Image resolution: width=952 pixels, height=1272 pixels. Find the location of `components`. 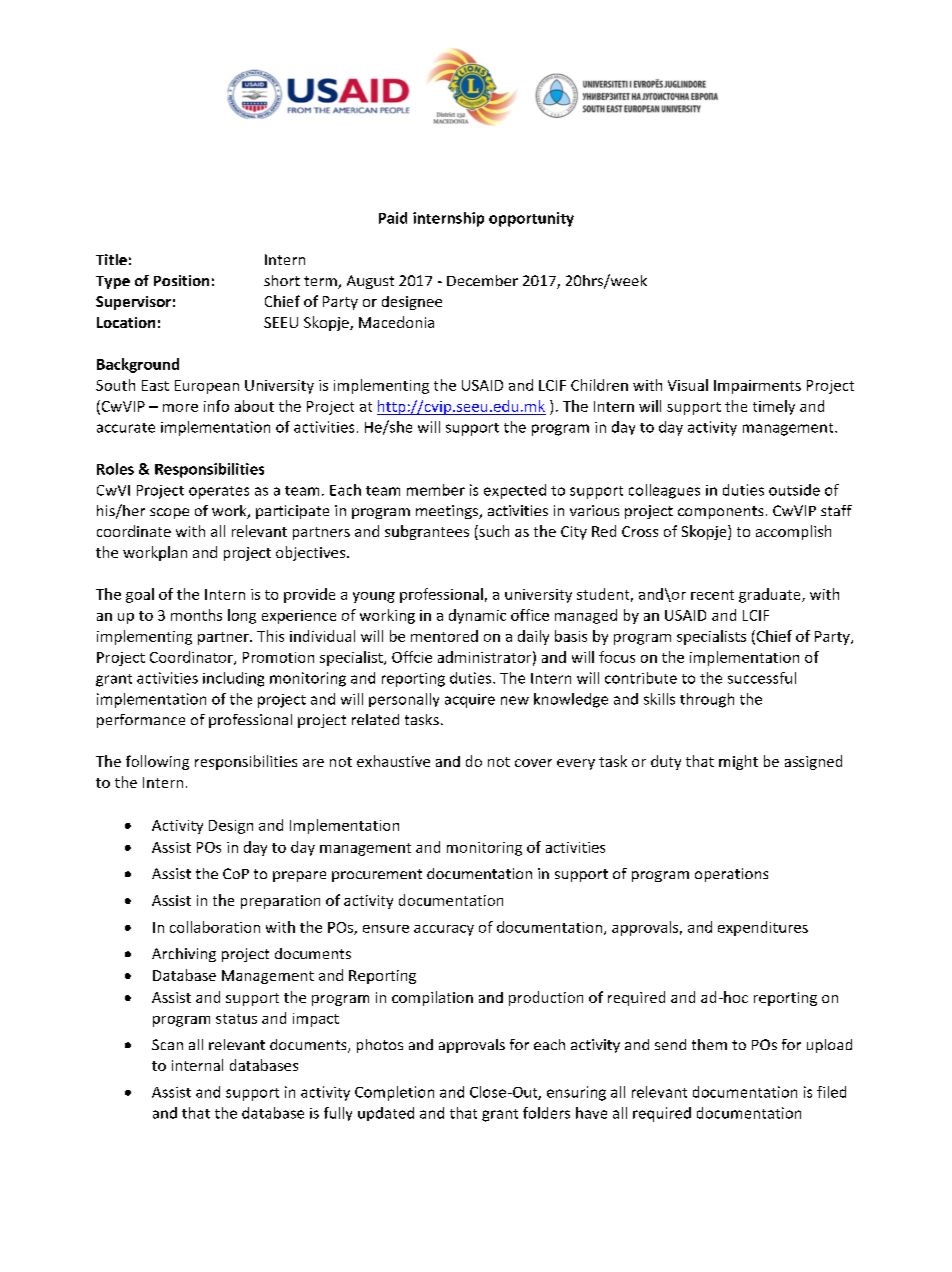

components is located at coordinates (720, 512).
